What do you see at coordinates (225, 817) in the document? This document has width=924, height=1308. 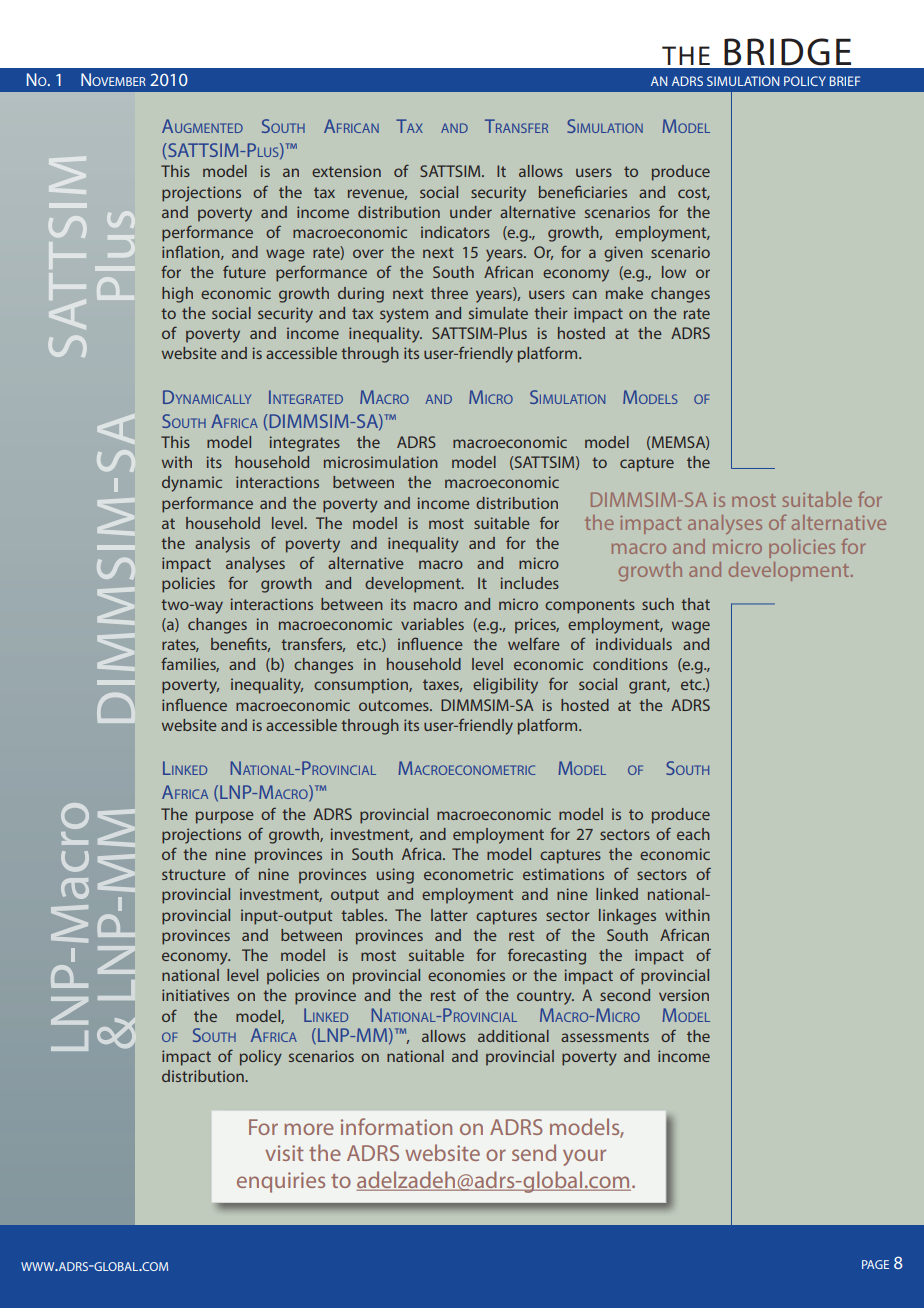 I see `purpose` at bounding box center [225, 817].
